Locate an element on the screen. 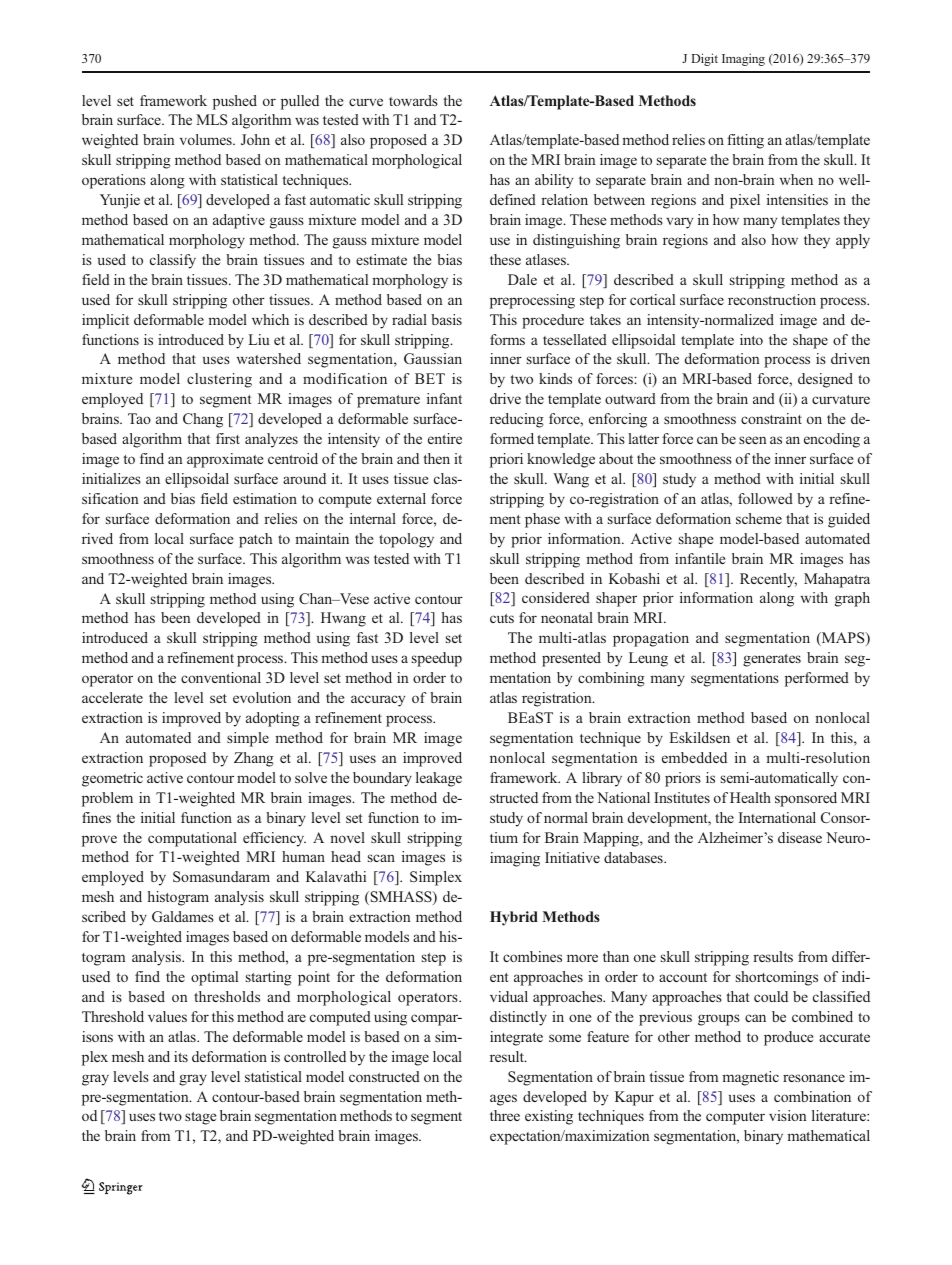  leakage is located at coordinates (439, 779).
